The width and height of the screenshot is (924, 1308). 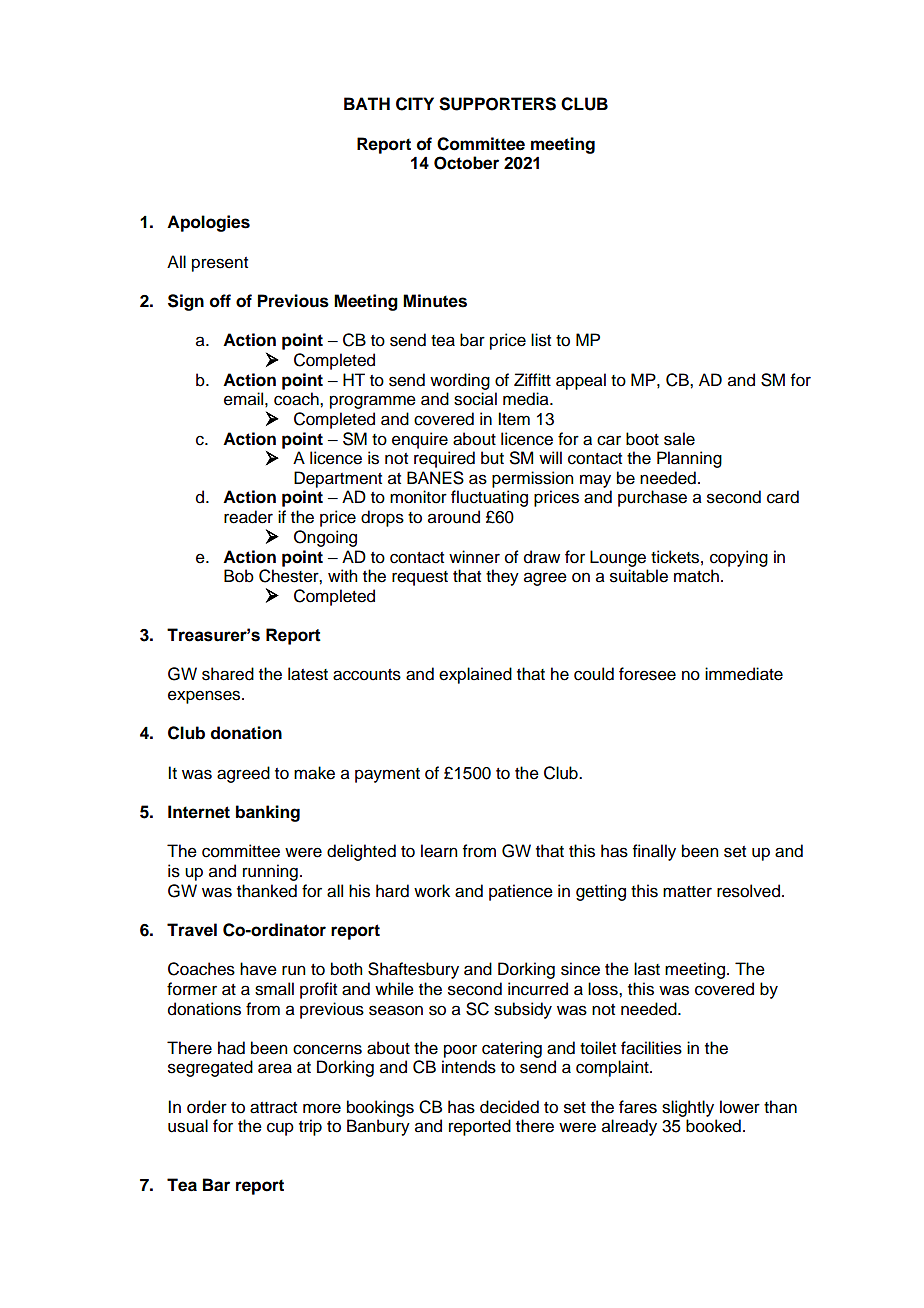 I want to click on reader, so click(x=248, y=517).
